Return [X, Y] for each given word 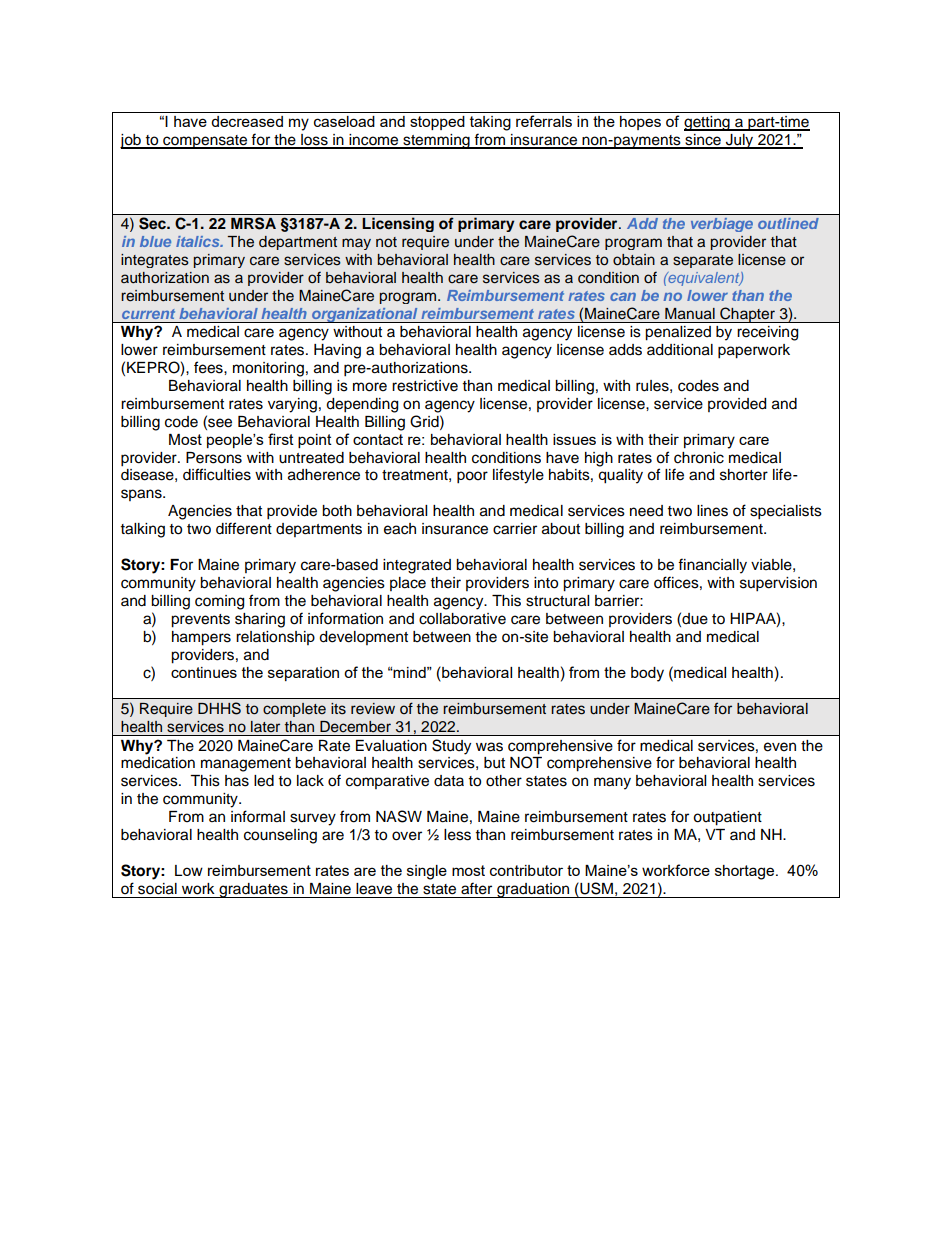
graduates [253, 890]
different [244, 528]
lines [712, 511]
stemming [436, 141]
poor [472, 477]
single [427, 872]
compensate [205, 142]
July [740, 141]
